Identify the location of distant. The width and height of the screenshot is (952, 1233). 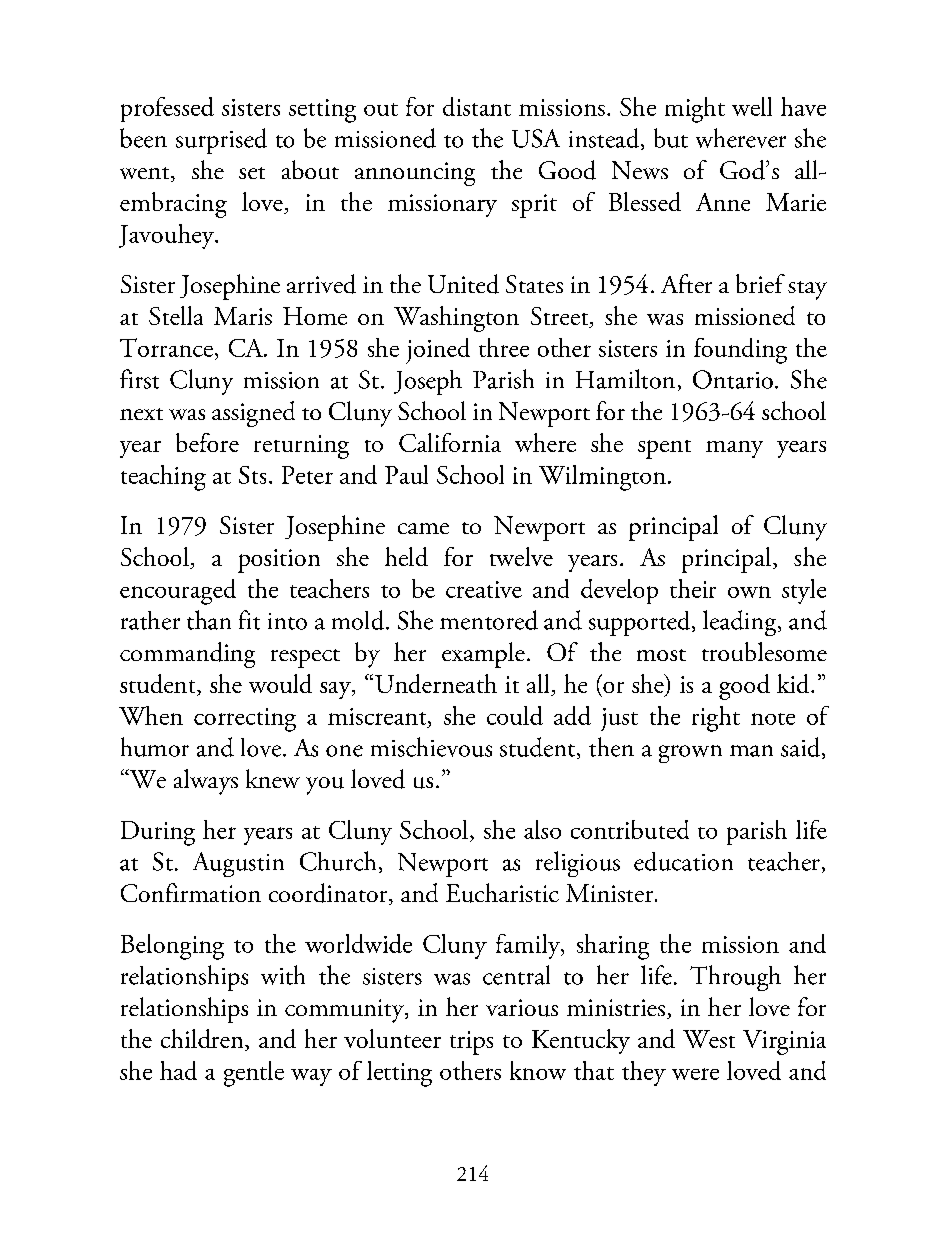
(477, 106).
